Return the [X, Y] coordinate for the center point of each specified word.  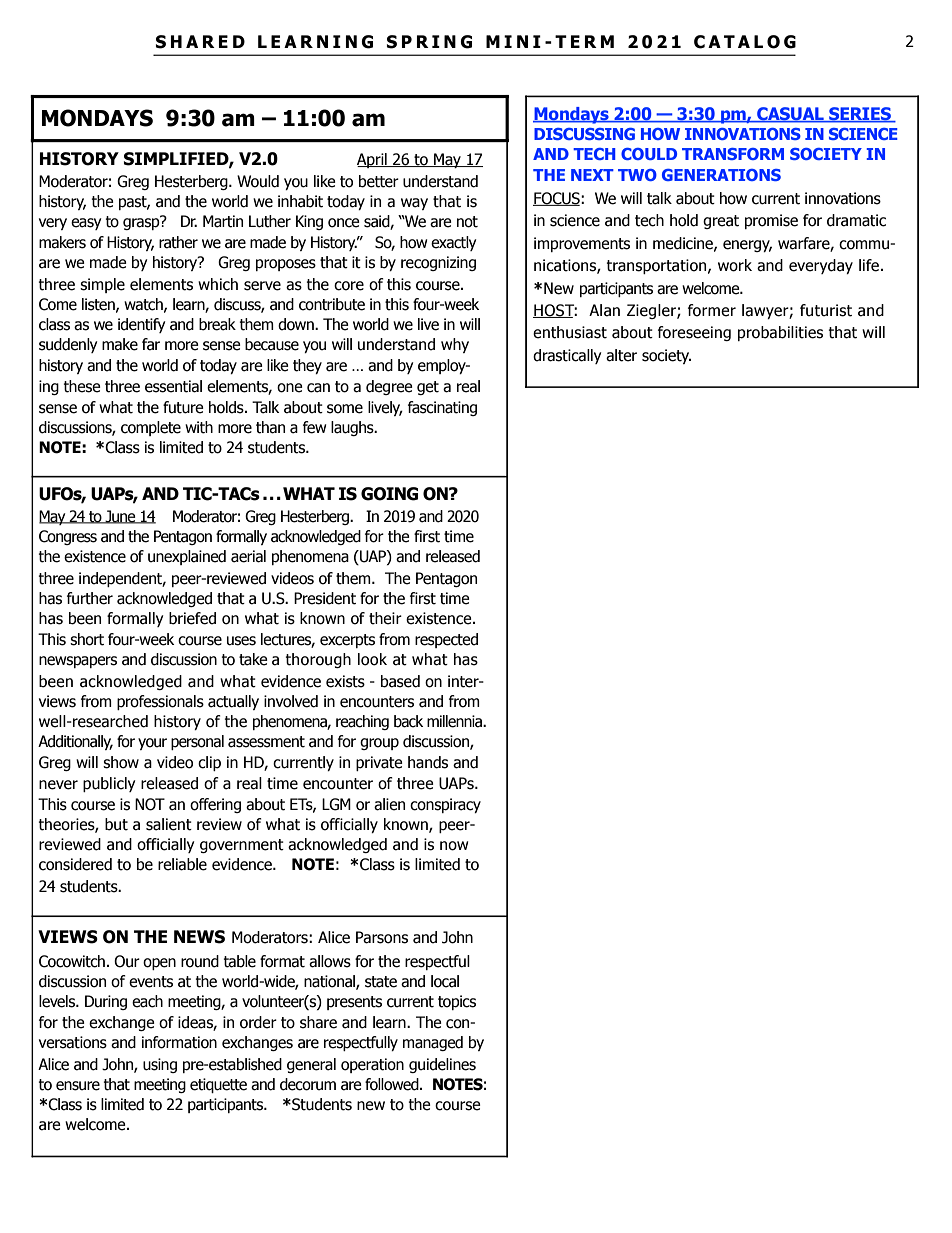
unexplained [187, 557]
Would [258, 181]
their [385, 618]
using [160, 1065]
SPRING [429, 42]
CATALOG [745, 42]
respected [446, 640]
